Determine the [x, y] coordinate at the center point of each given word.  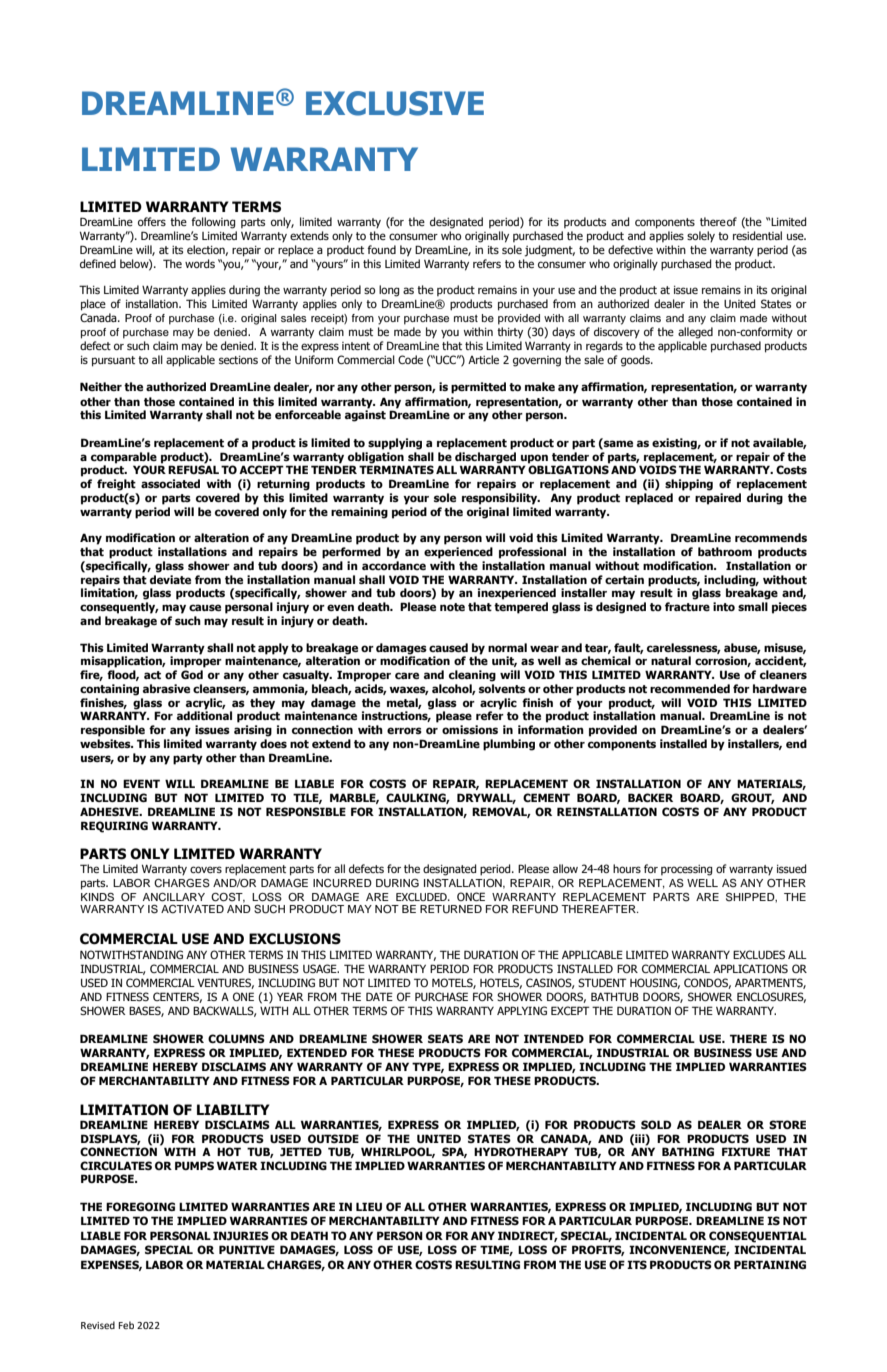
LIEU [369, 1206]
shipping [689, 485]
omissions [470, 729]
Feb [126, 1325]
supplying [395, 444]
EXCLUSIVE [395, 103]
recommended [690, 688]
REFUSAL [193, 469]
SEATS [445, 1038]
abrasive [166, 688]
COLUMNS [236, 1038]
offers [152, 221]
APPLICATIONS [750, 968]
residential [757, 235]
